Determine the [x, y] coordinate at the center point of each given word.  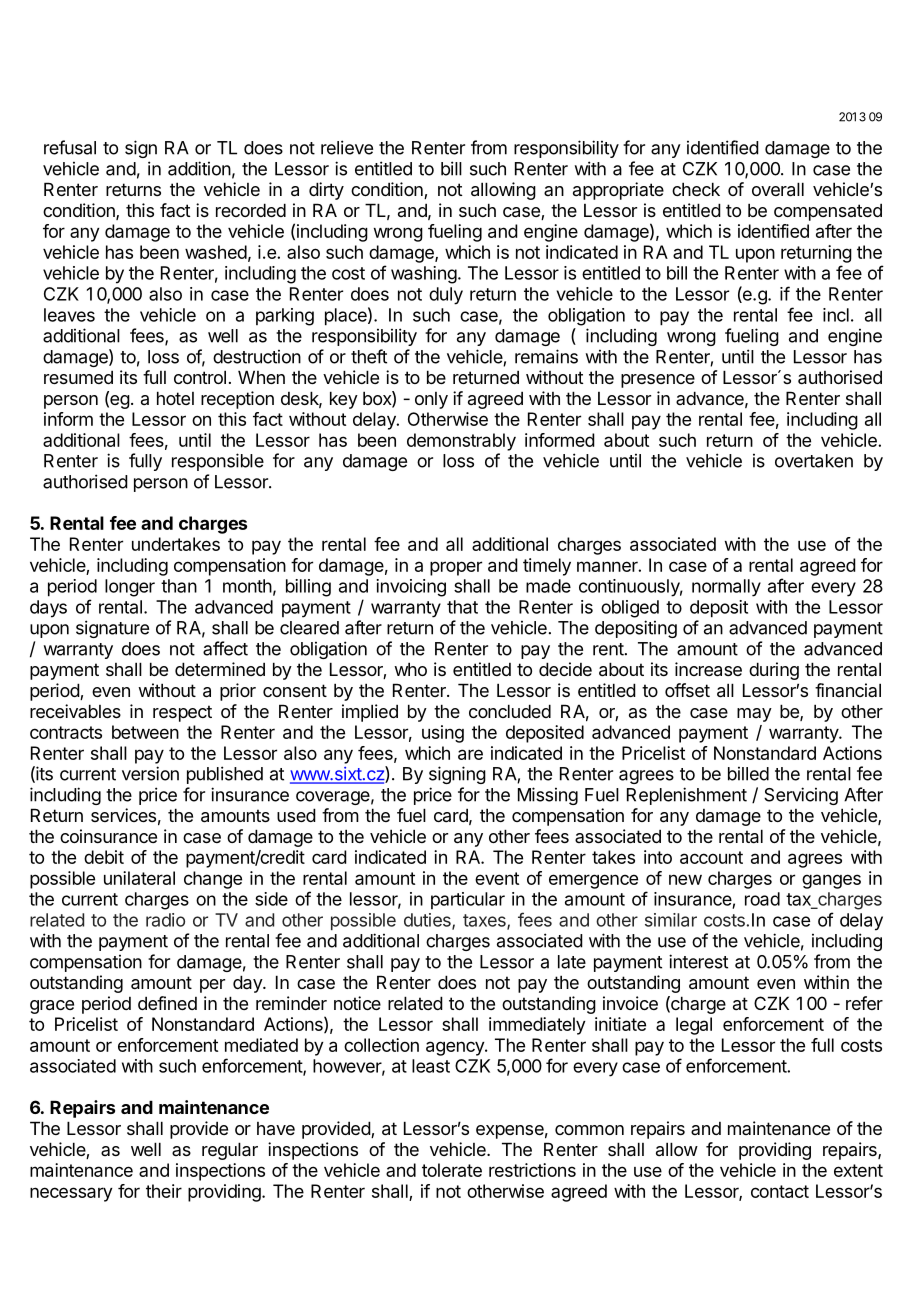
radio [165, 920]
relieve [347, 147]
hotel [175, 398]
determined [220, 669]
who [410, 669]
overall [778, 189]
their [164, 1191]
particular [468, 900]
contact [780, 1191]
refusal [70, 147]
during [774, 671]
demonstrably [461, 442]
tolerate [452, 1170]
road [762, 899]
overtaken [814, 461]
